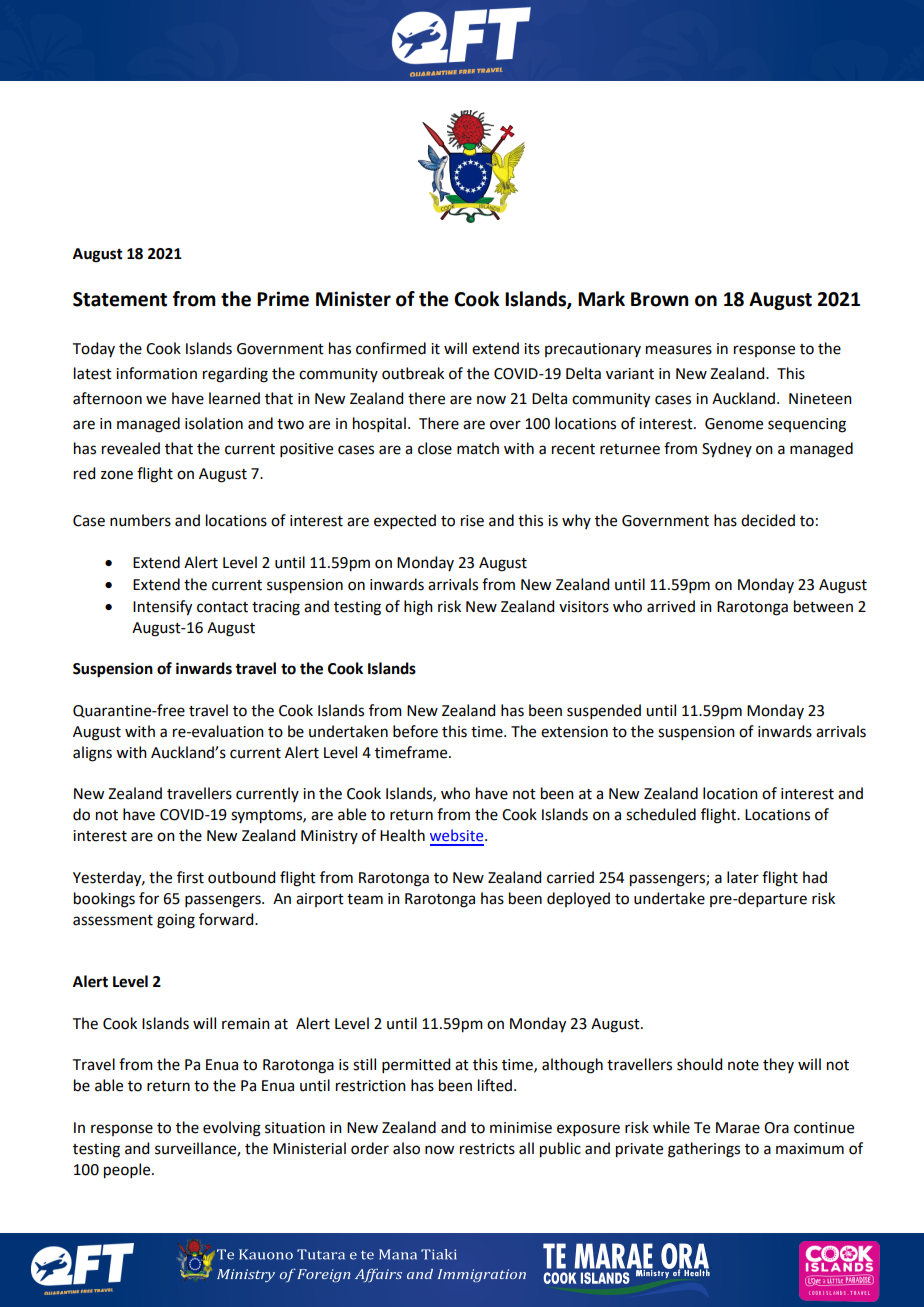 This screenshot has height=1307, width=924. I want to click on Statement, so click(120, 299).
